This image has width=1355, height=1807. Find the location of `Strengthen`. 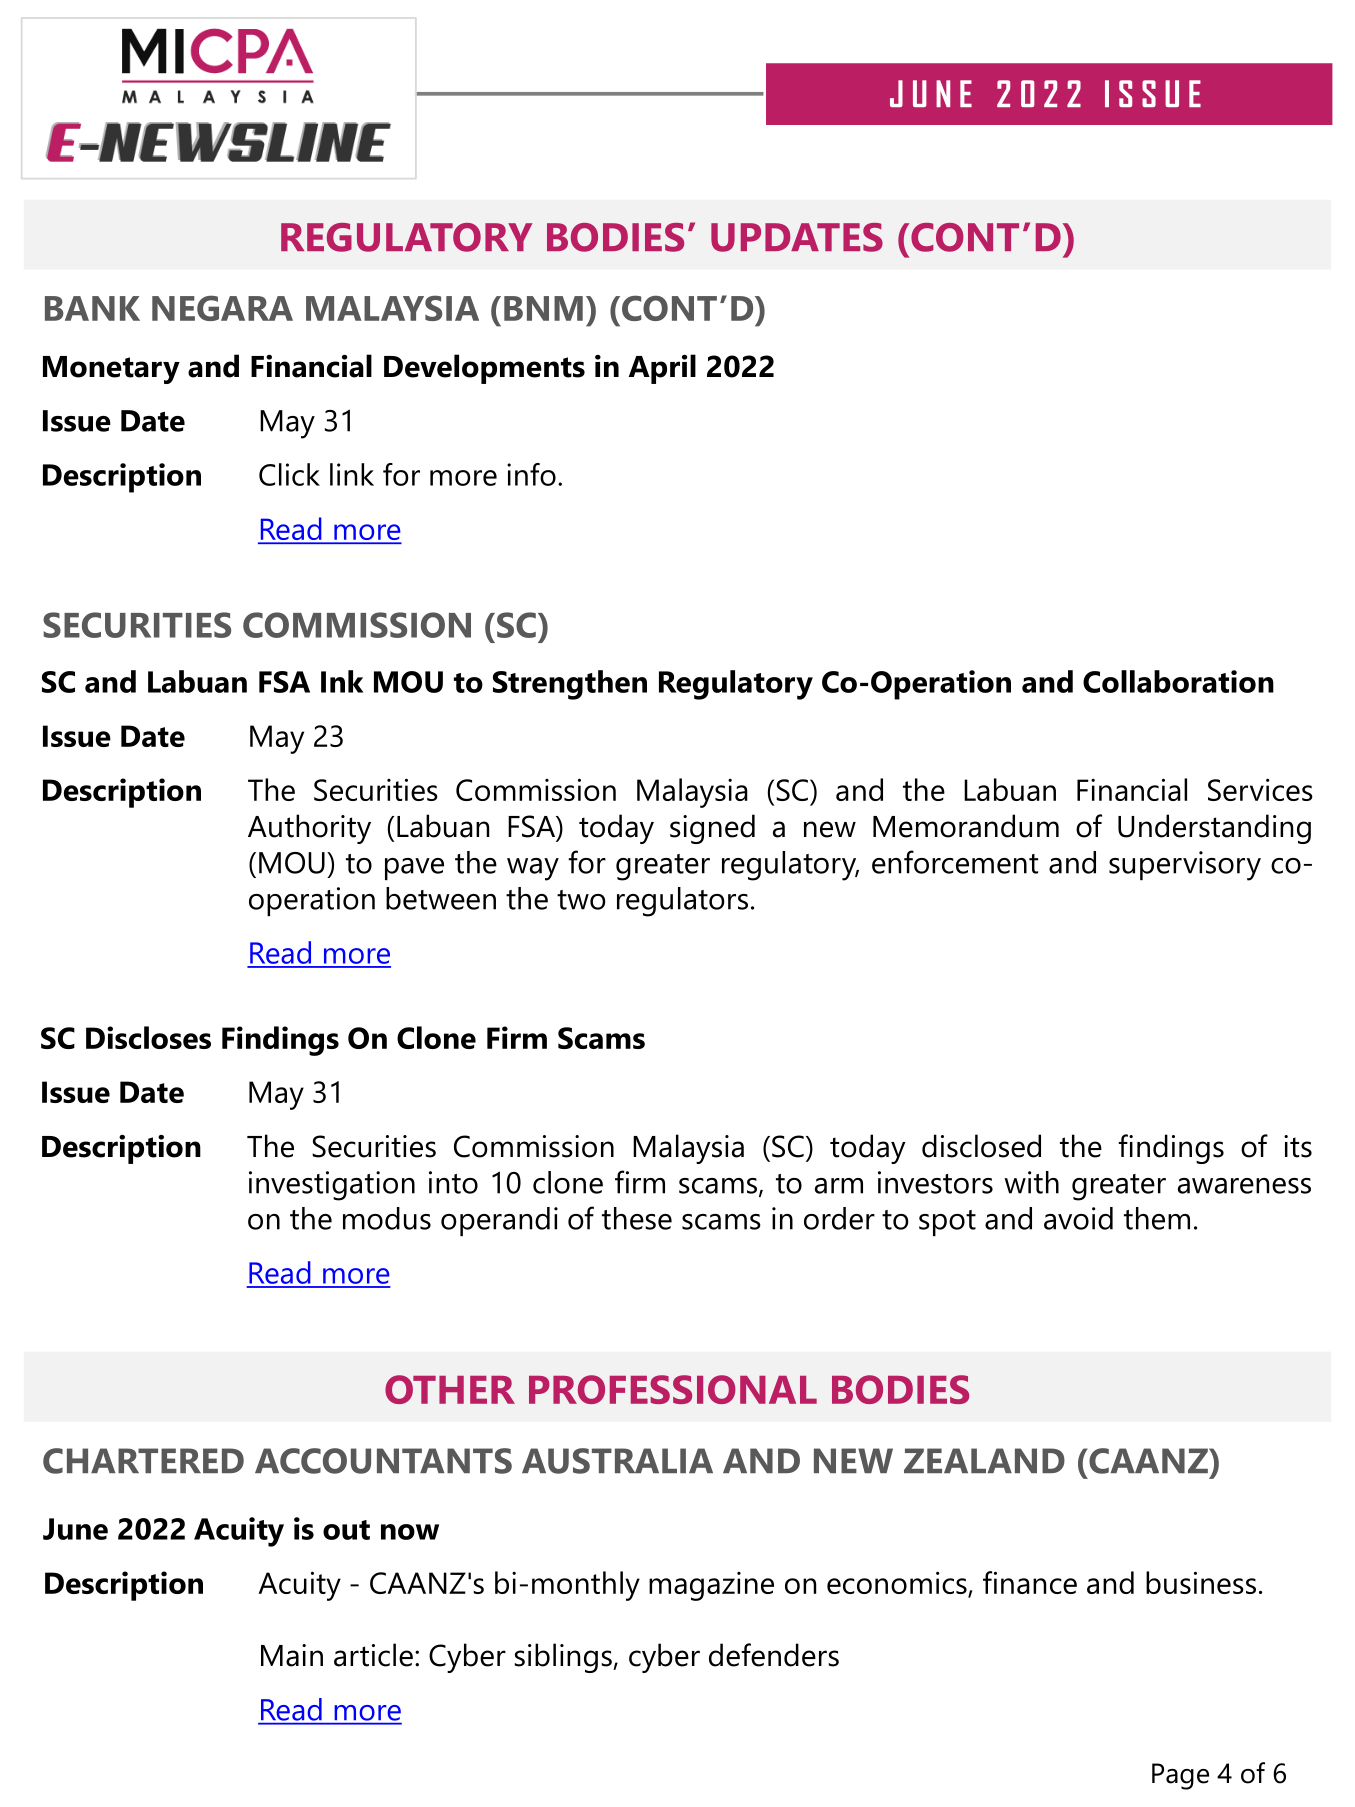

Strengthen is located at coordinates (570, 685).
